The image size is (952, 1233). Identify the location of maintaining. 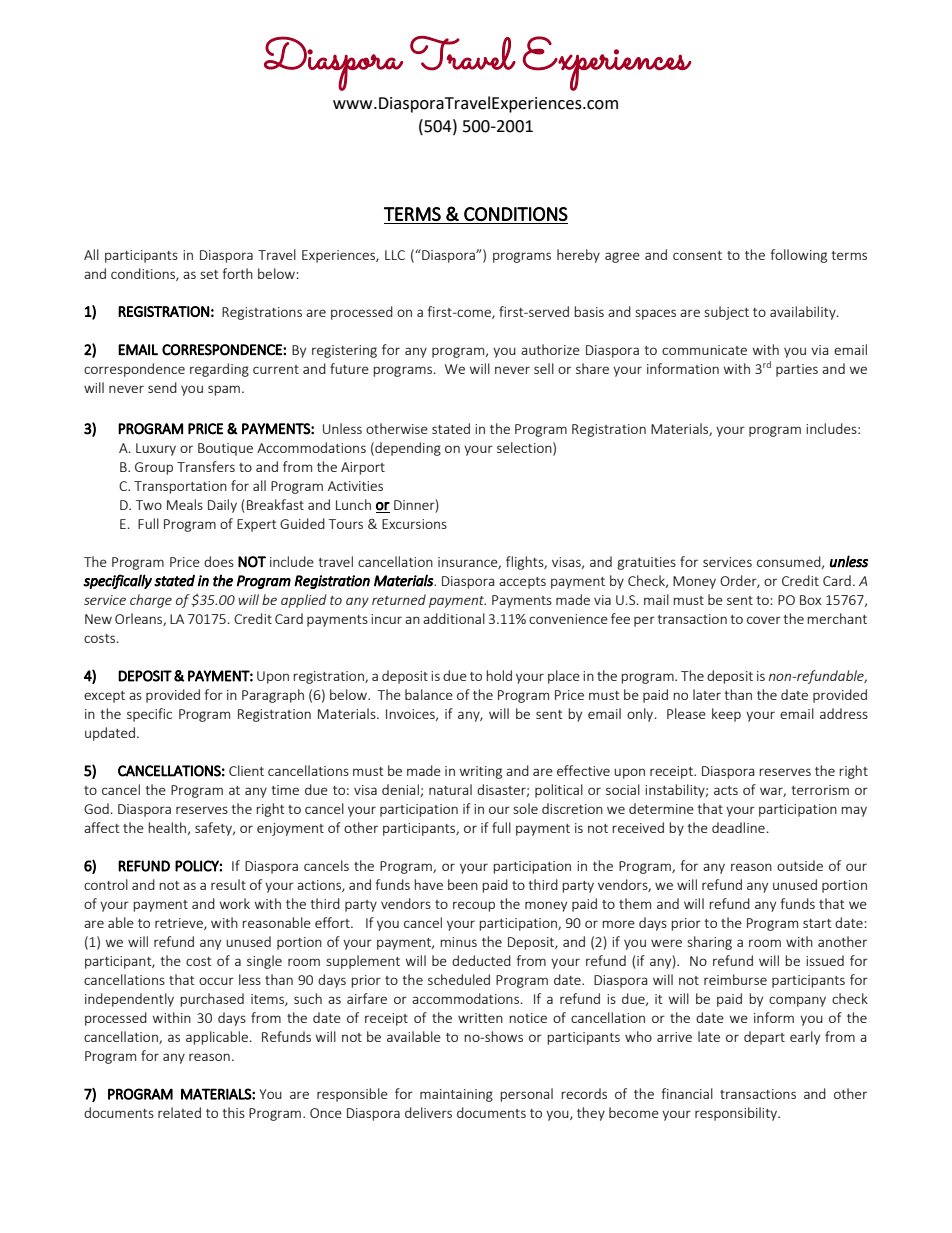
(456, 1095).
